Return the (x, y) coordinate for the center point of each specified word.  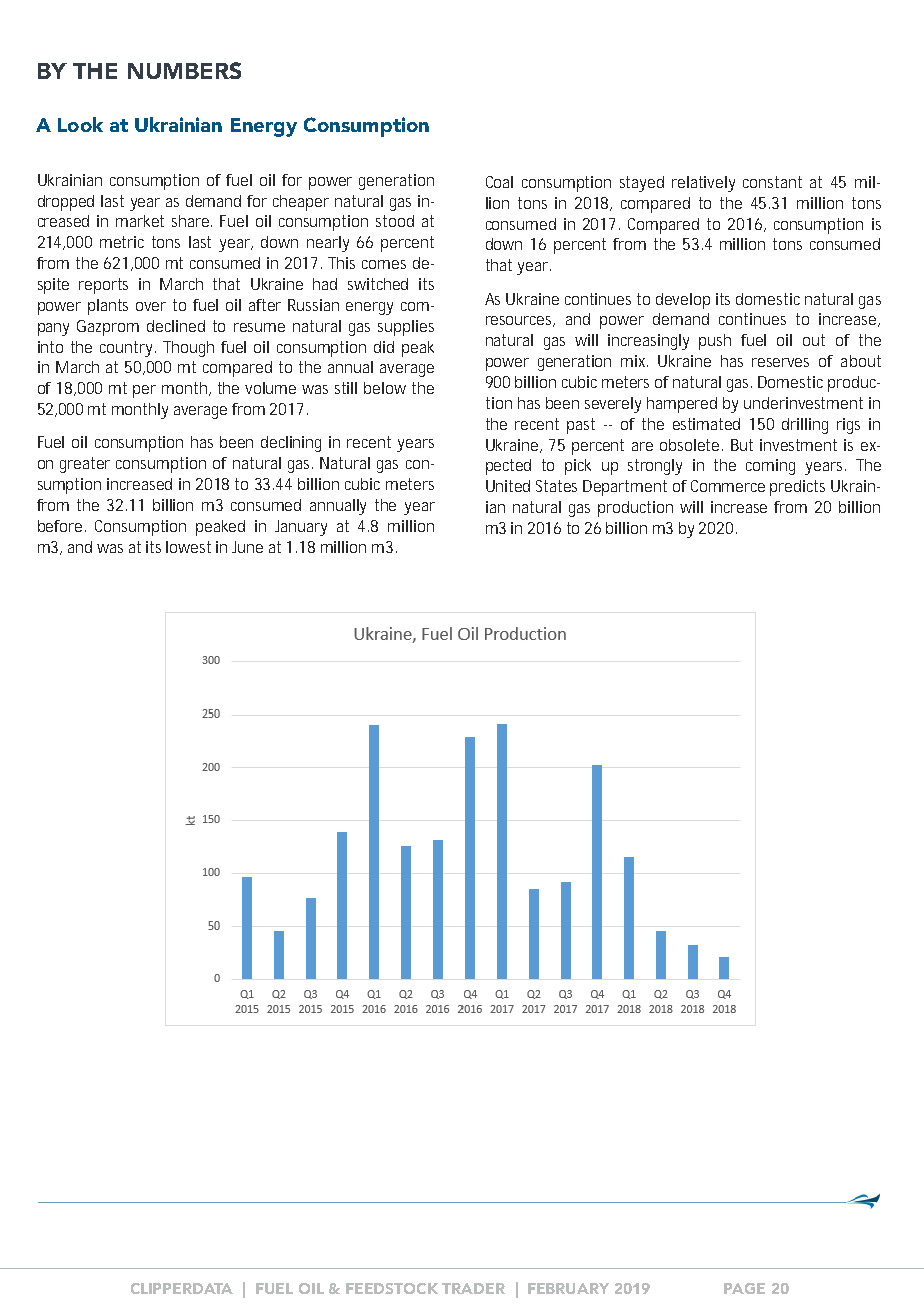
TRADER (473, 1288)
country (128, 349)
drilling (805, 426)
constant (772, 182)
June (247, 547)
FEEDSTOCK (392, 1288)
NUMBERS (184, 70)
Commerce (728, 486)
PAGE (744, 1288)
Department (625, 488)
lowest (188, 547)
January (301, 528)
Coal (499, 182)
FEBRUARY (568, 1288)
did (384, 347)
